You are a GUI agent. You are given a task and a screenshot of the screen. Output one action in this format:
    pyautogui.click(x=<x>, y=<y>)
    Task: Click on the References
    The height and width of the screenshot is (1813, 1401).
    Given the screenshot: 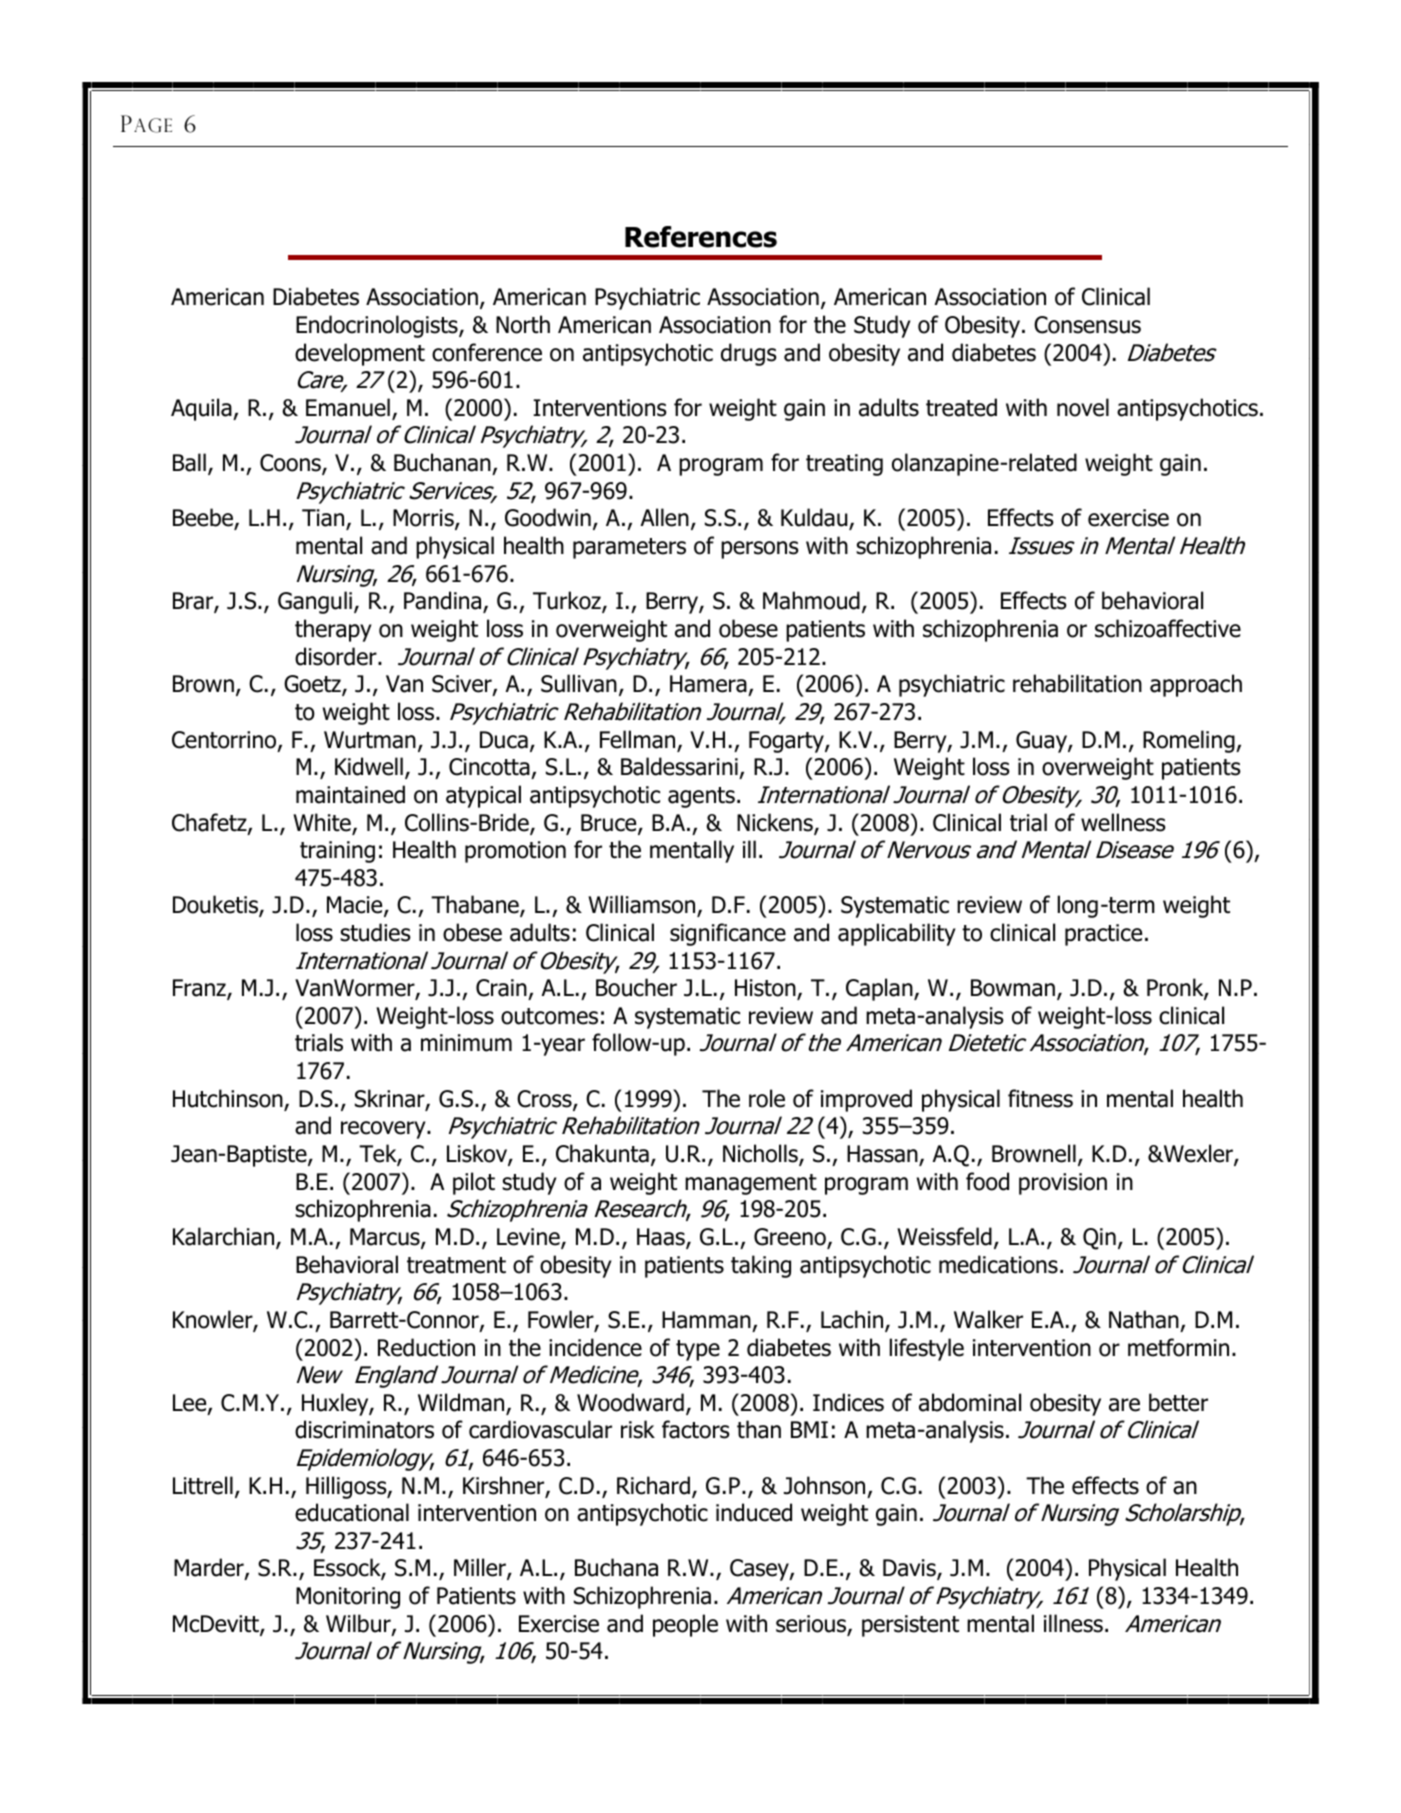 What is the action you would take?
    pyautogui.click(x=701, y=237)
